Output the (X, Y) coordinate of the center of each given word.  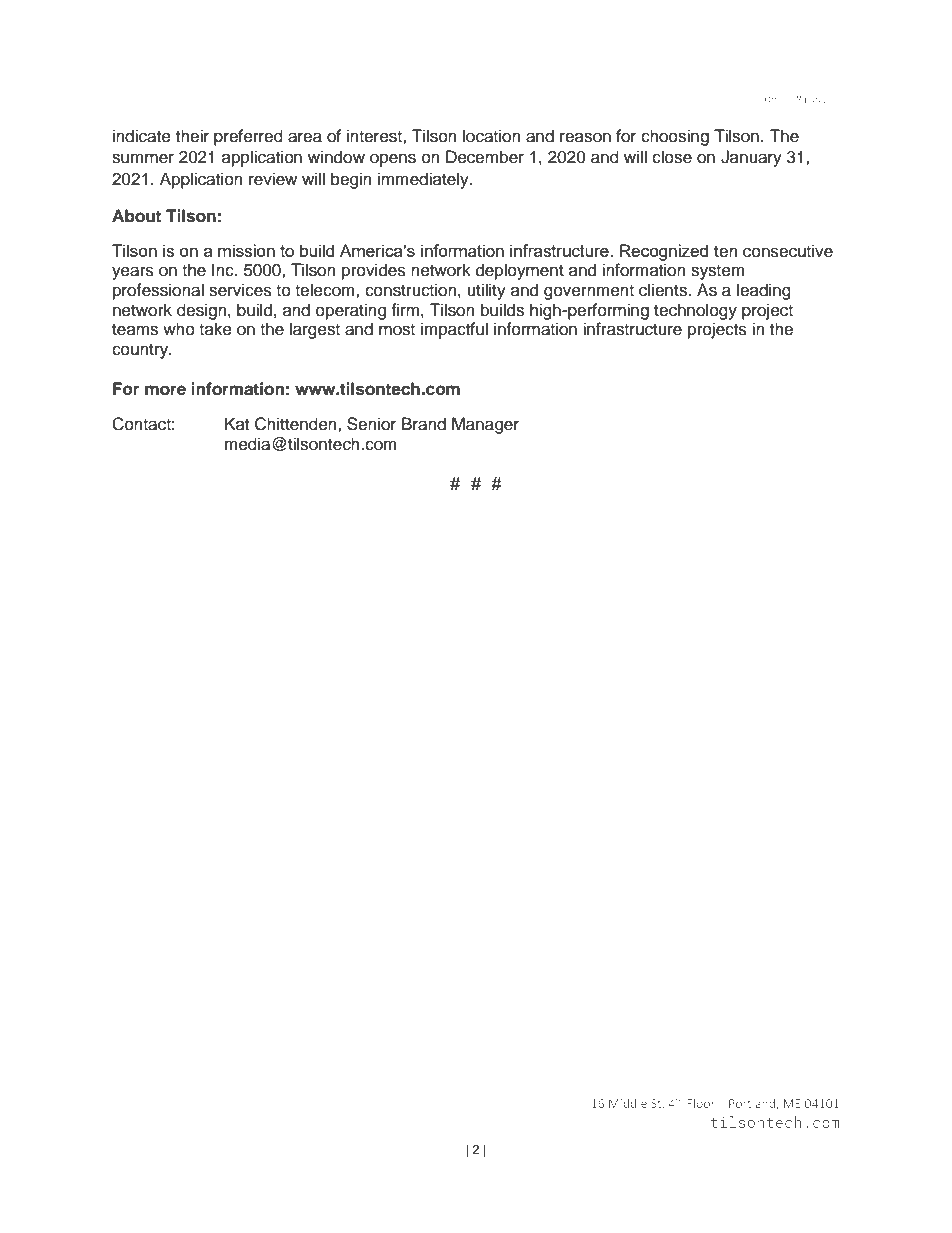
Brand (424, 424)
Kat (237, 423)
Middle (628, 1103)
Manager (485, 425)
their (192, 136)
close (672, 157)
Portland (753, 1104)
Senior (371, 424)
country (141, 351)
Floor (701, 1103)
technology (695, 311)
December (485, 157)
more (165, 390)
